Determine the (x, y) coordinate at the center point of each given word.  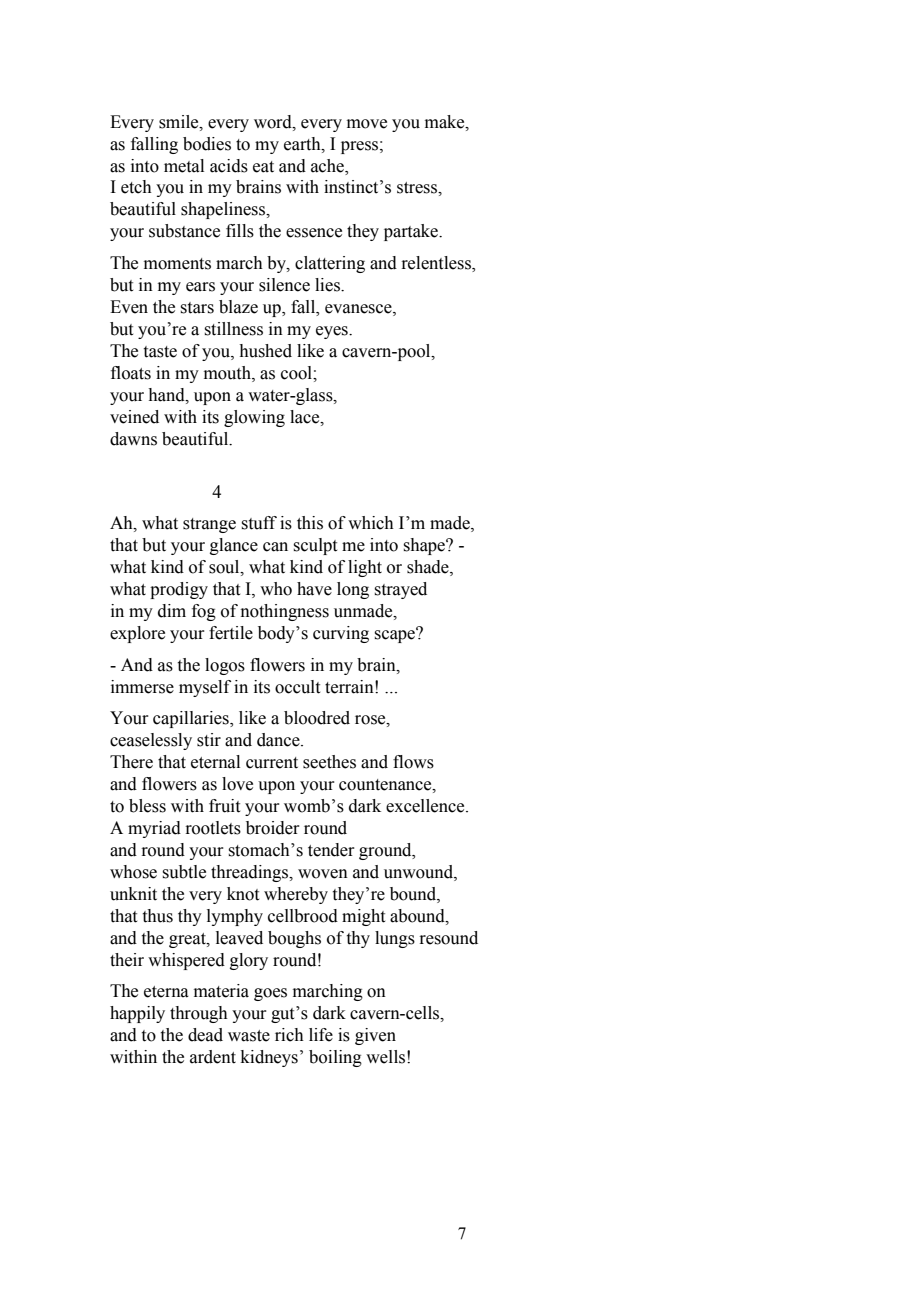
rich (289, 1035)
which (371, 523)
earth (303, 144)
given (375, 1036)
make (446, 122)
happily (137, 1014)
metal (184, 166)
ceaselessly (151, 741)
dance (279, 740)
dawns (133, 439)
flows (413, 762)
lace (306, 417)
